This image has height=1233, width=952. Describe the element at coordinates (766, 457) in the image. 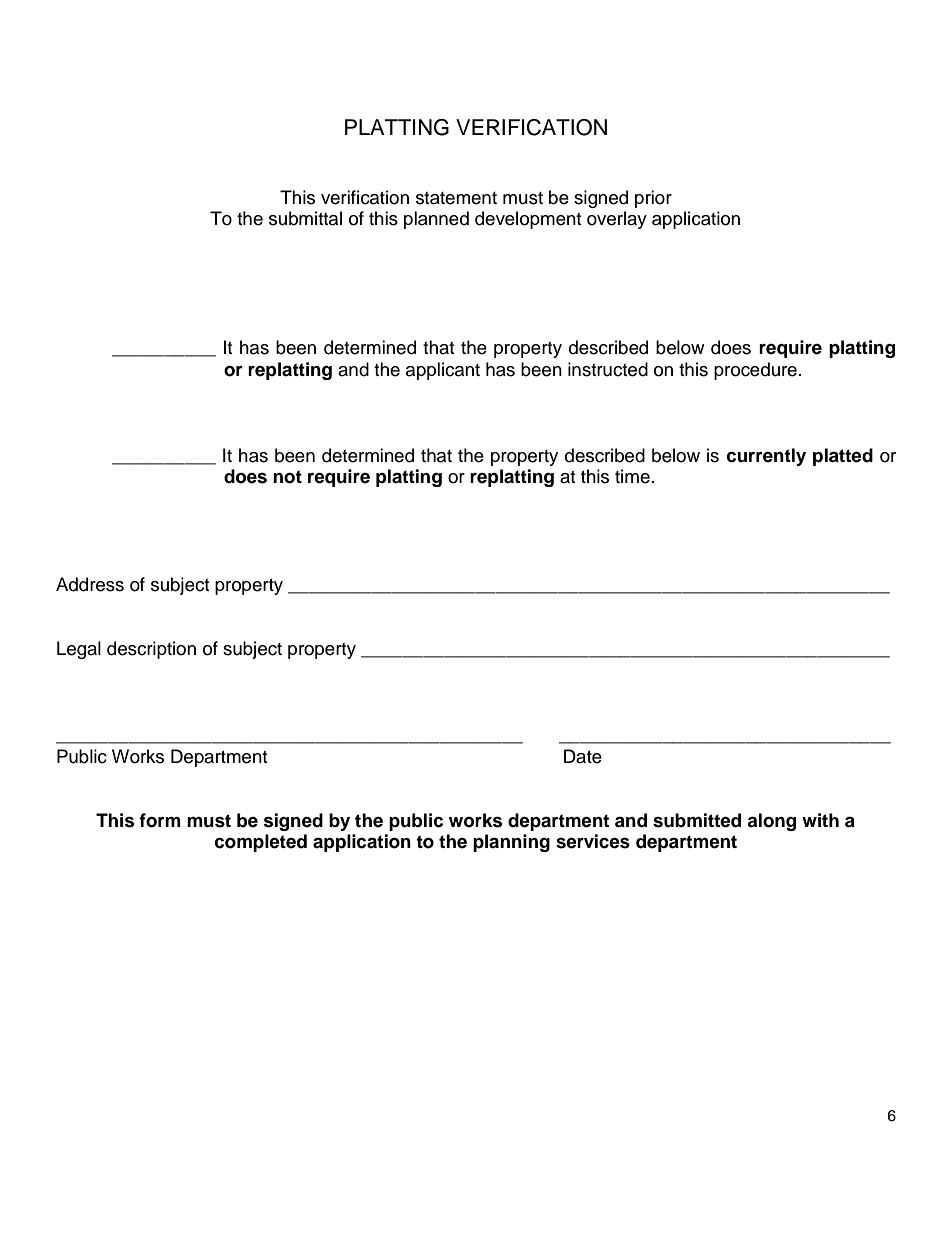

I see `currently` at that location.
